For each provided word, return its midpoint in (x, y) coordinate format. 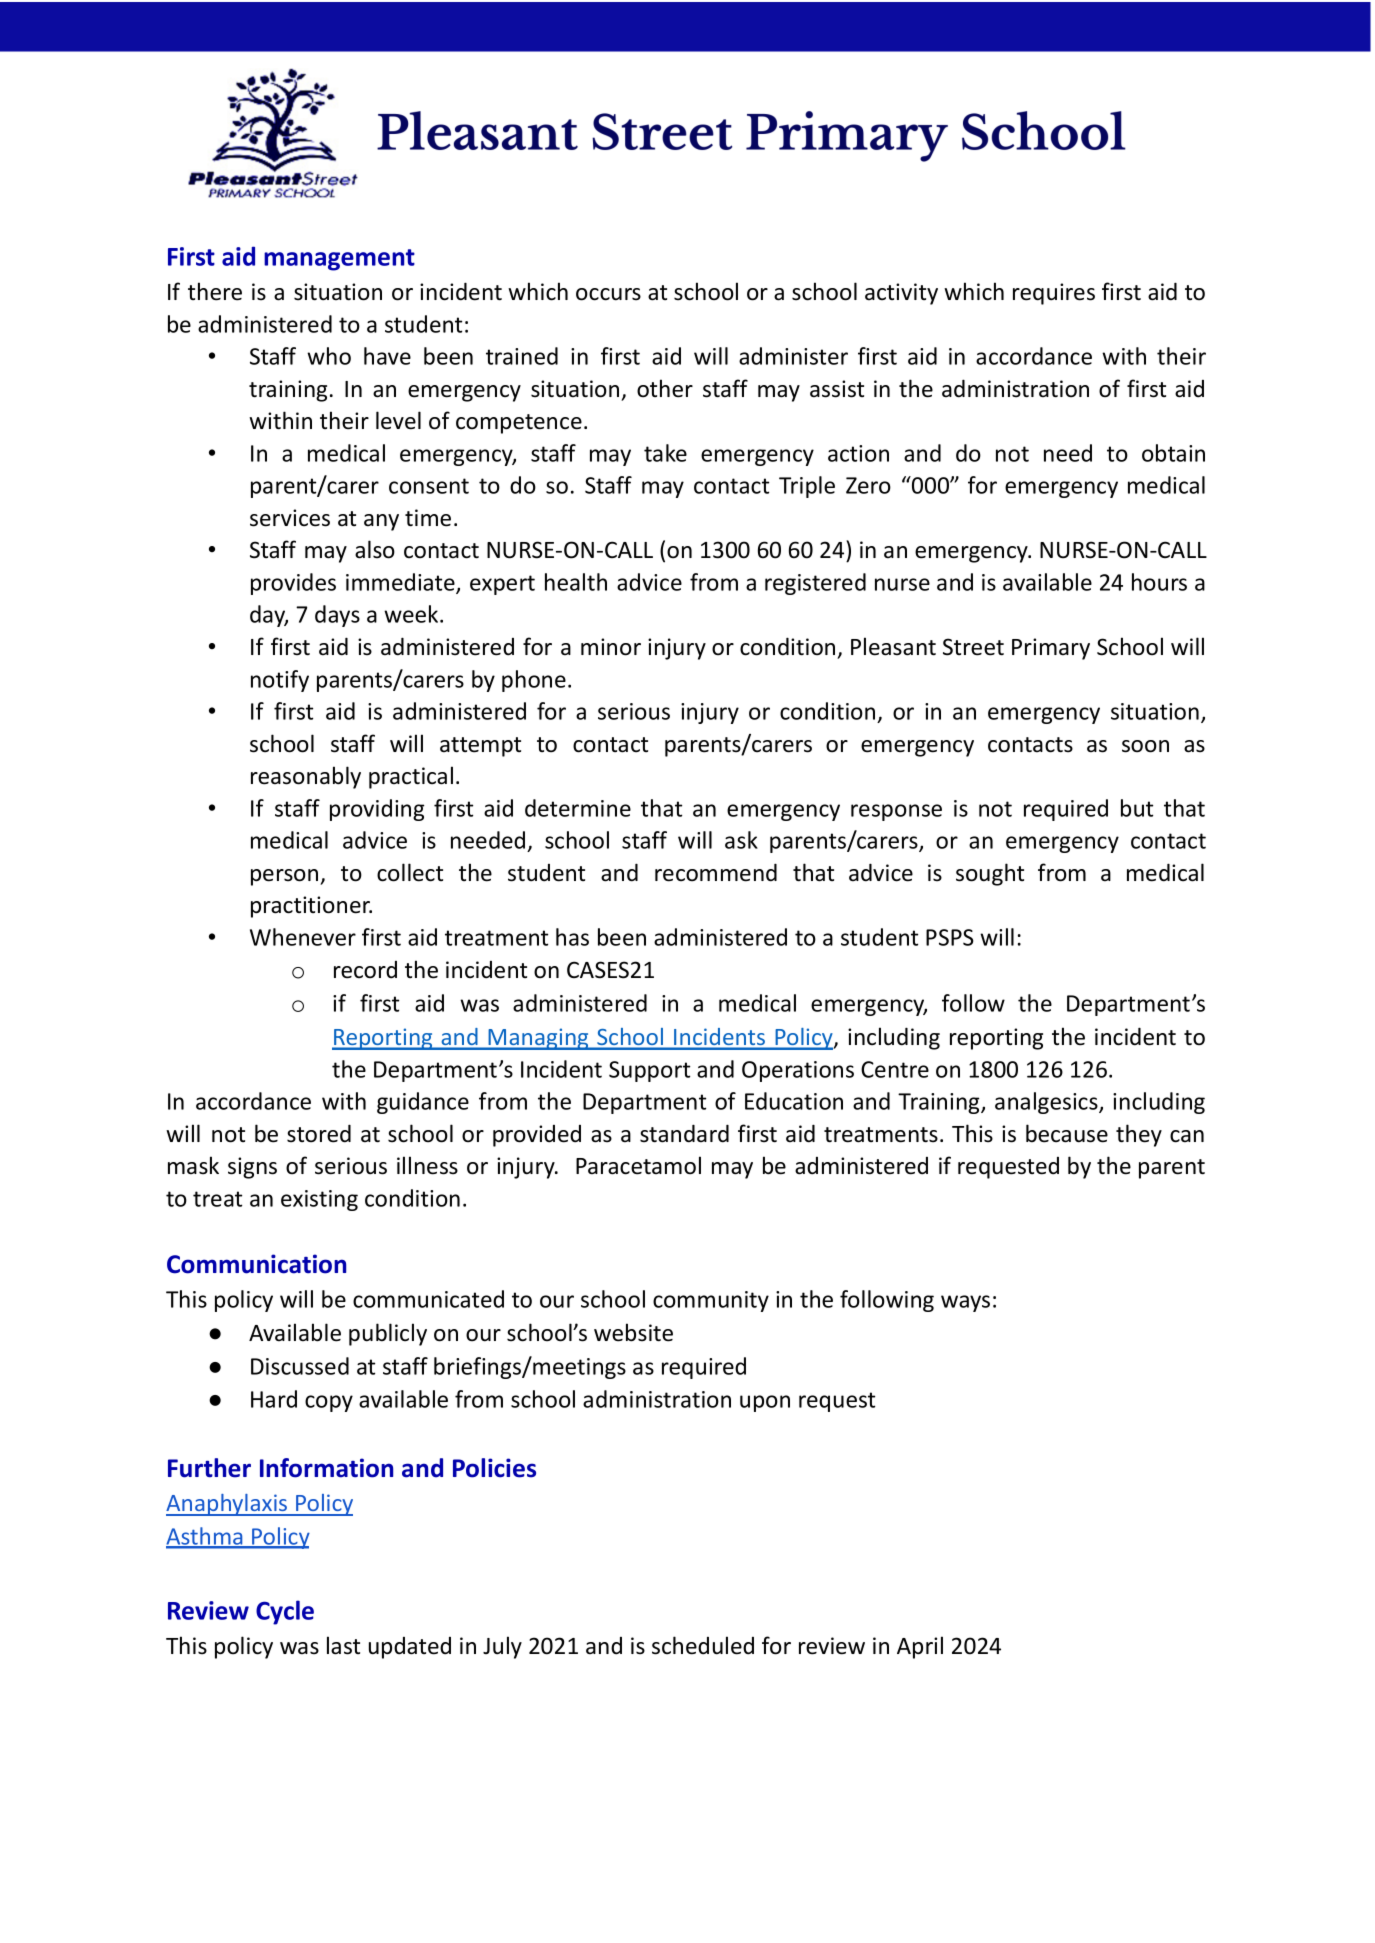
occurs (608, 294)
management (339, 260)
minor (611, 647)
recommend (716, 872)
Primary (1051, 649)
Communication (256, 1264)
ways (965, 1303)
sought (990, 874)
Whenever (303, 937)
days (337, 616)
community (711, 1301)
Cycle (285, 1612)
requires (1054, 294)
